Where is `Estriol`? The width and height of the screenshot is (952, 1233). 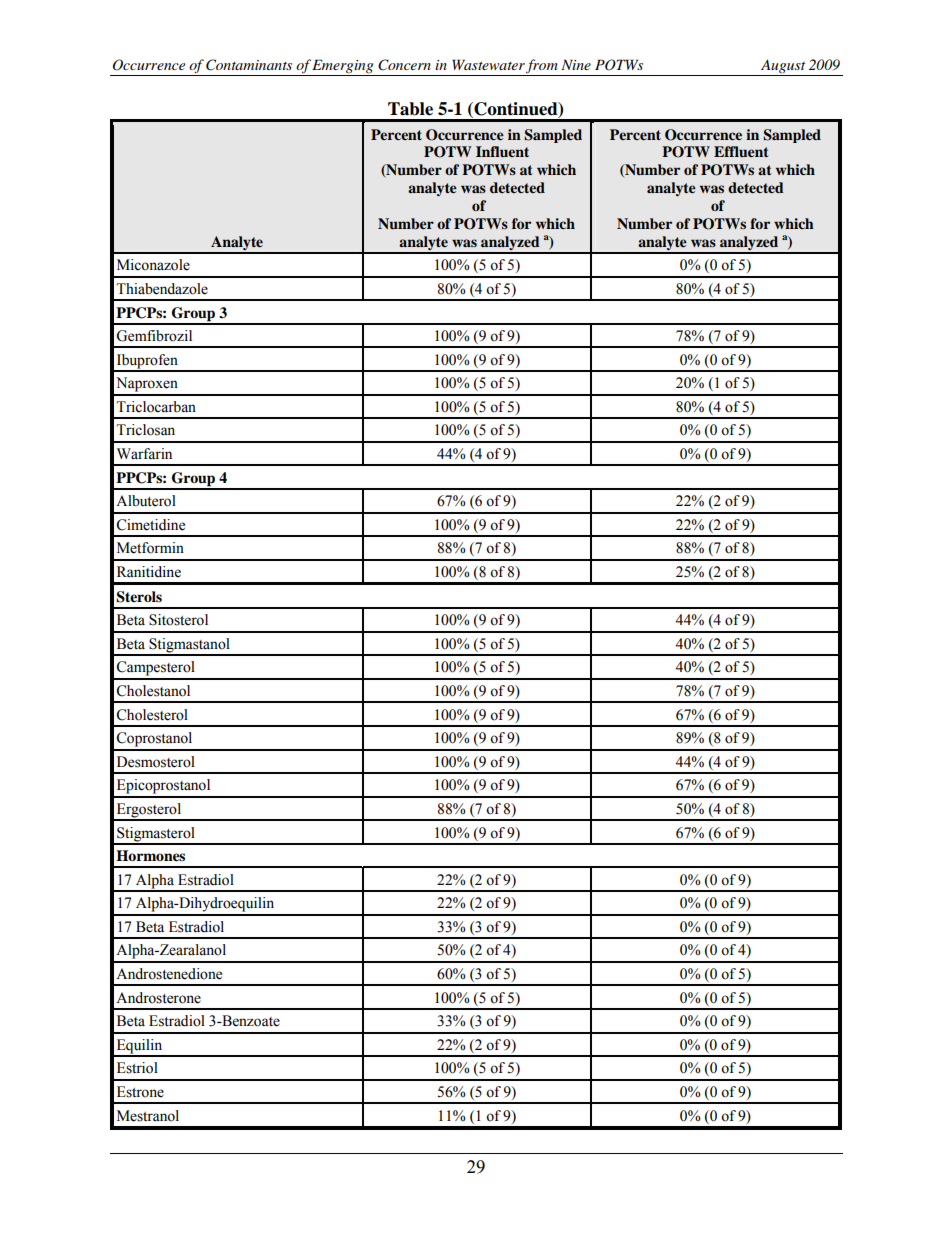 Estriol is located at coordinates (137, 1068).
